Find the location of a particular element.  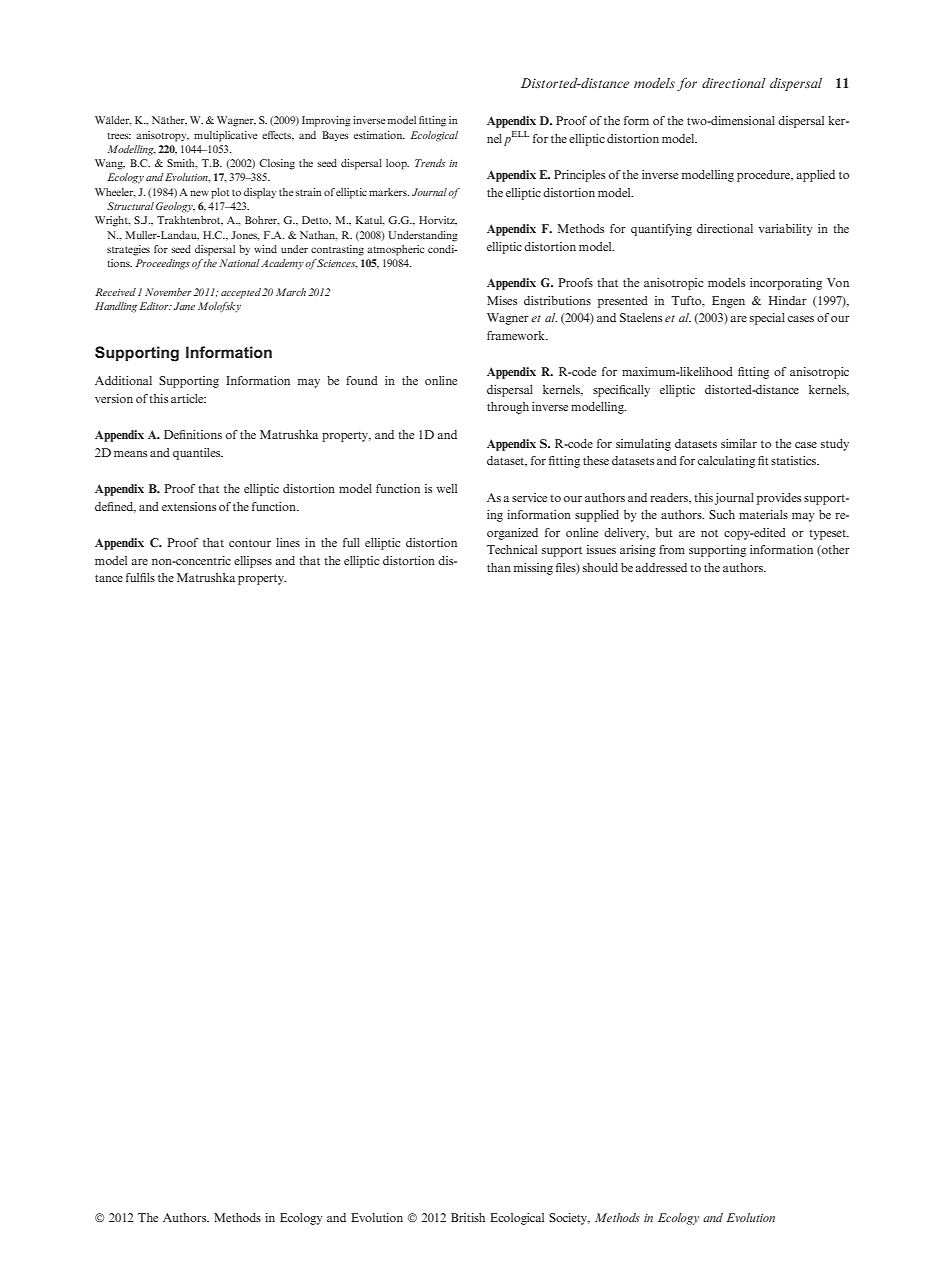

multiplicative is located at coordinates (225, 136).
